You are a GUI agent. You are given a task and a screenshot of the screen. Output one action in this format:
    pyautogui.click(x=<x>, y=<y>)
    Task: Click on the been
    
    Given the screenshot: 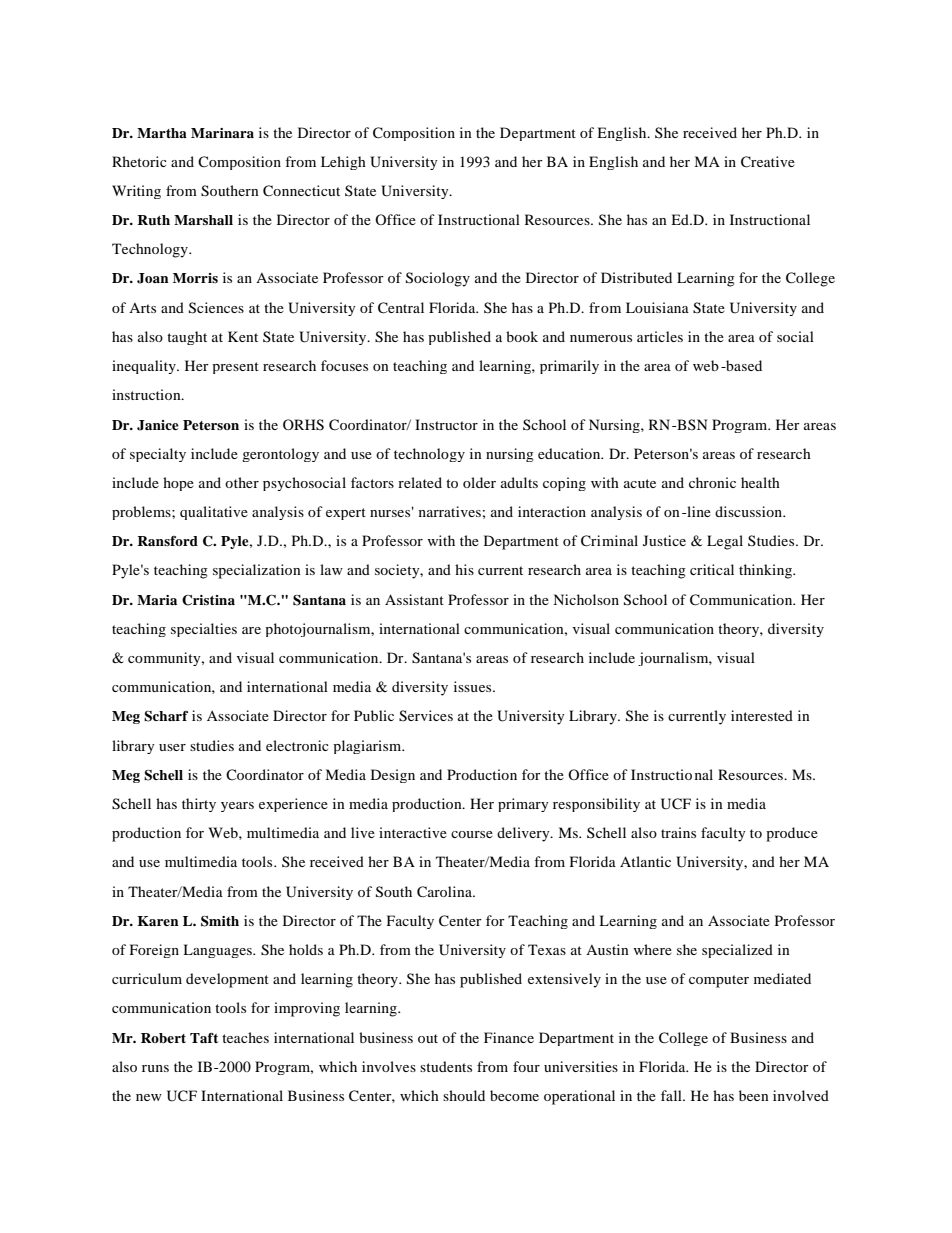 What is the action you would take?
    pyautogui.click(x=754, y=1095)
